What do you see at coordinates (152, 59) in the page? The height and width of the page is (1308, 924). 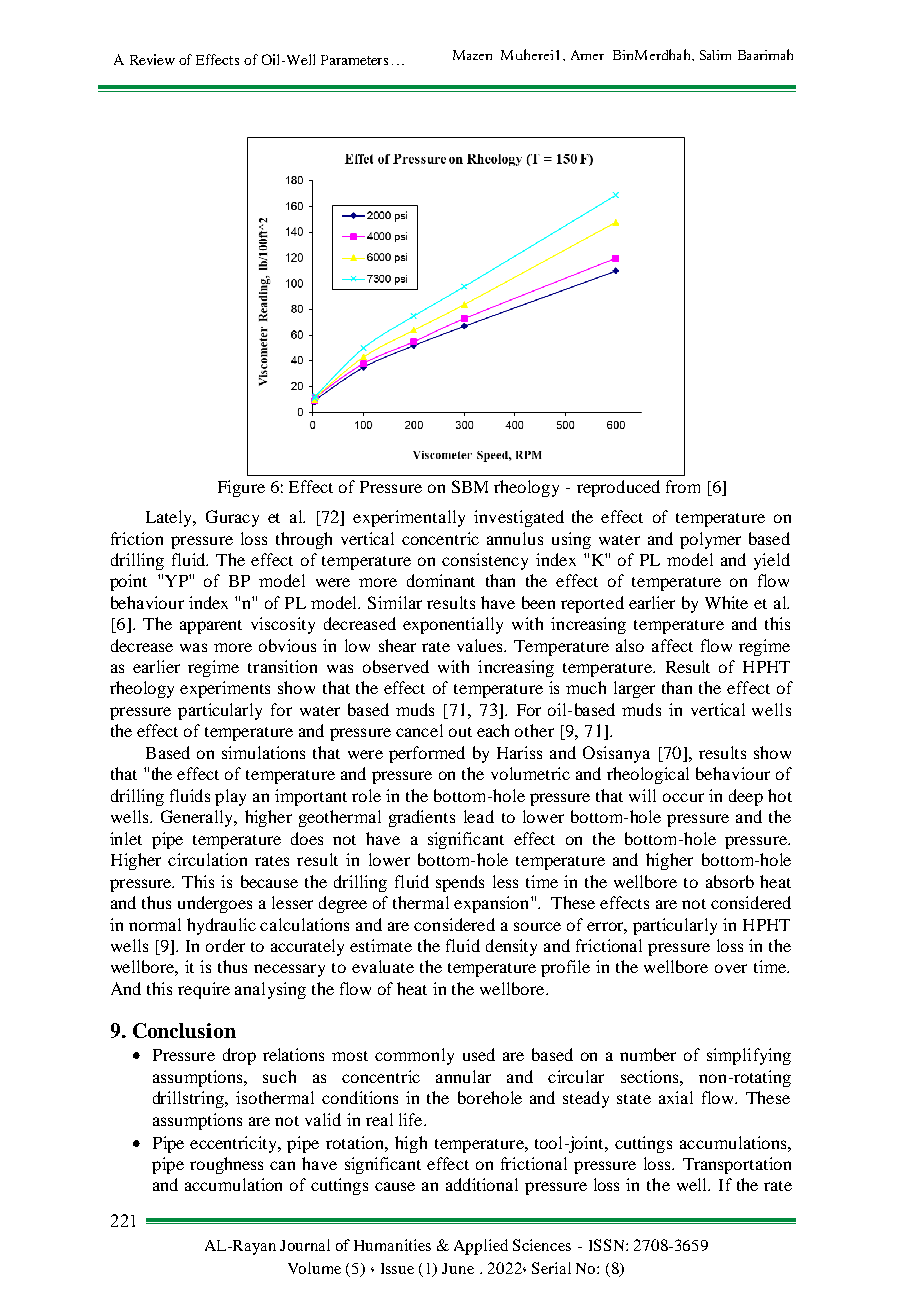 I see `Review` at bounding box center [152, 59].
